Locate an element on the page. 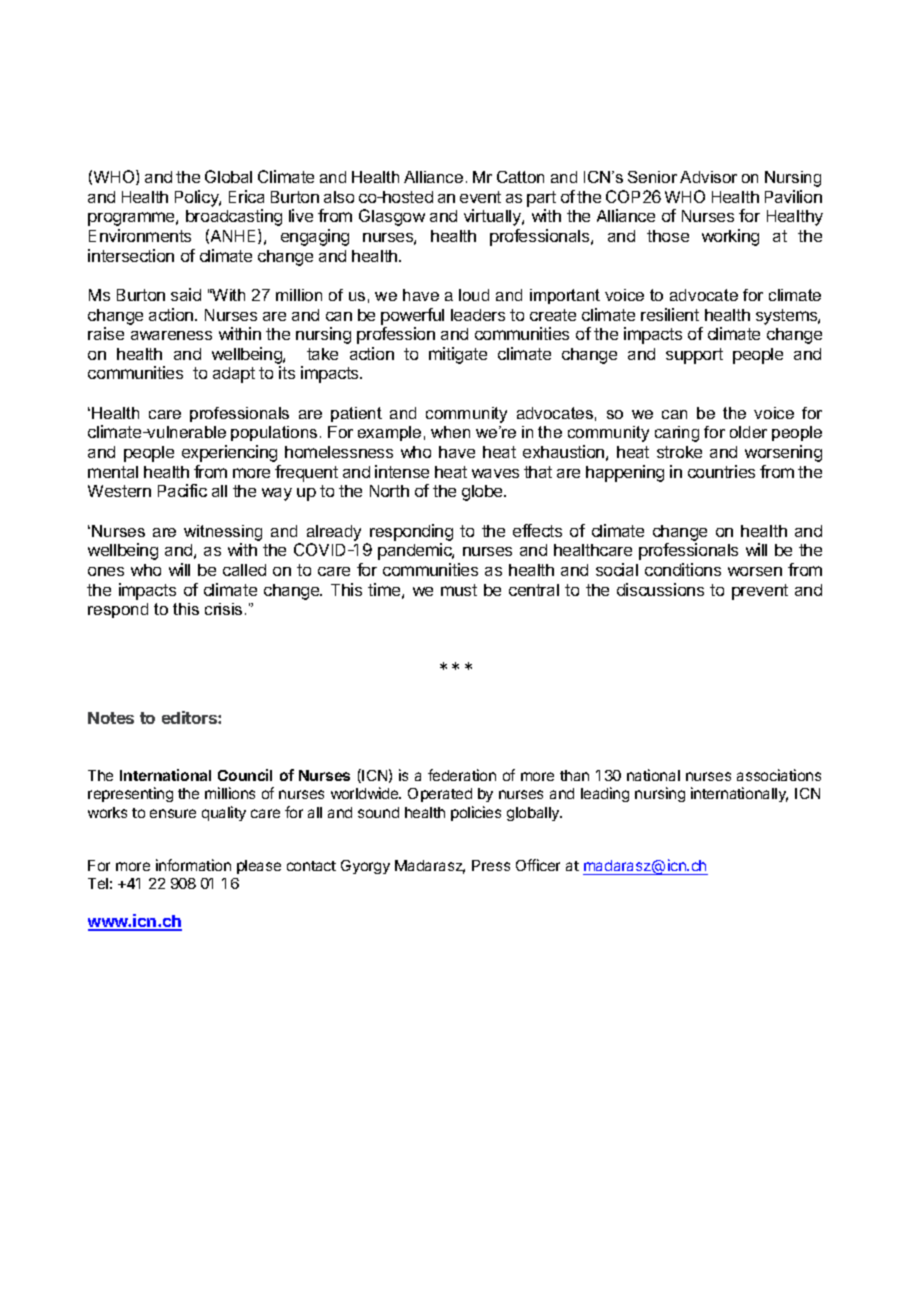  Advisor is located at coordinates (708, 177).
